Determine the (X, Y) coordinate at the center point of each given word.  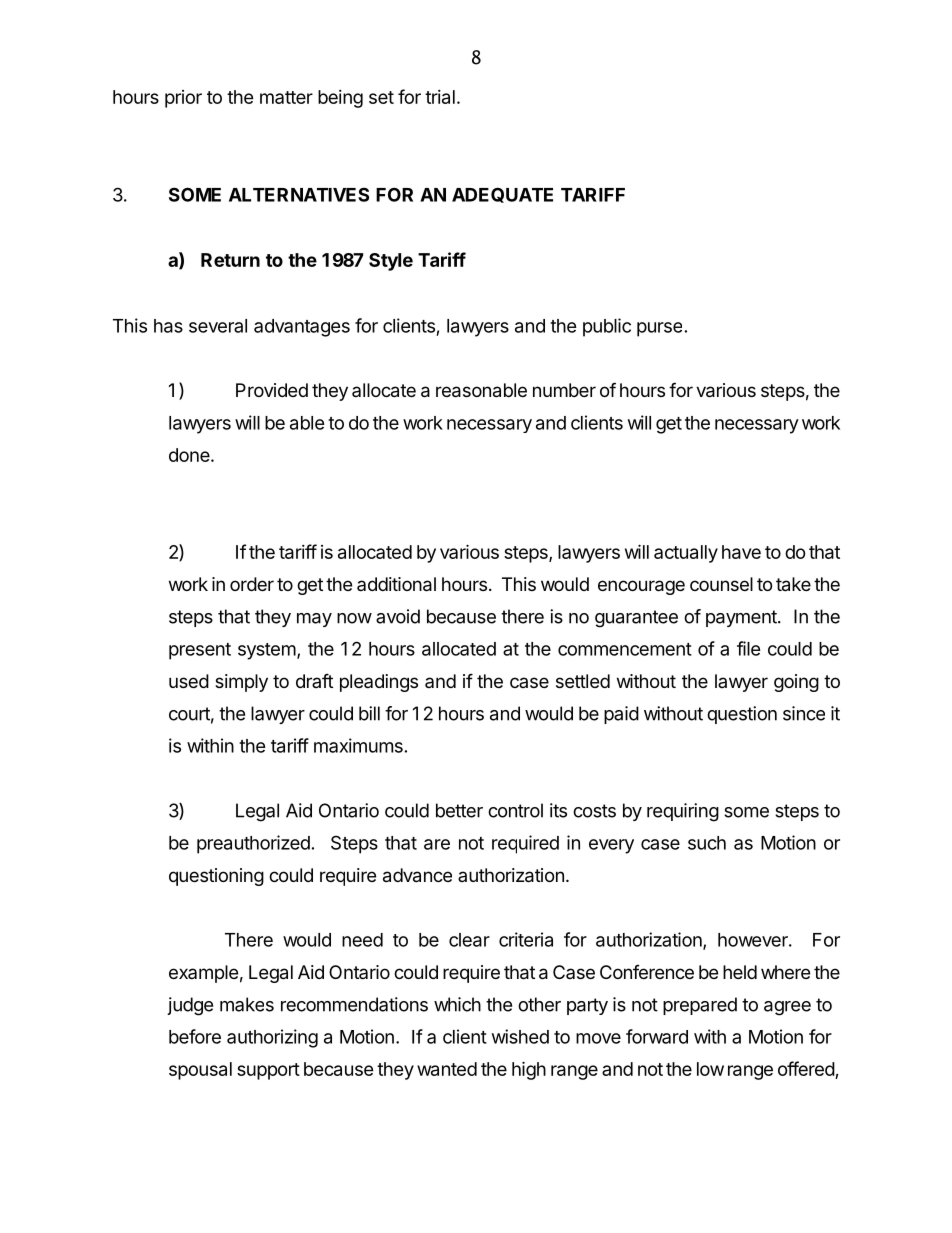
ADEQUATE (502, 195)
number (564, 390)
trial (440, 97)
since (804, 713)
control (515, 810)
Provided (272, 390)
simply (241, 683)
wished (520, 1036)
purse (659, 329)
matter (286, 97)
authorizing (272, 1038)
